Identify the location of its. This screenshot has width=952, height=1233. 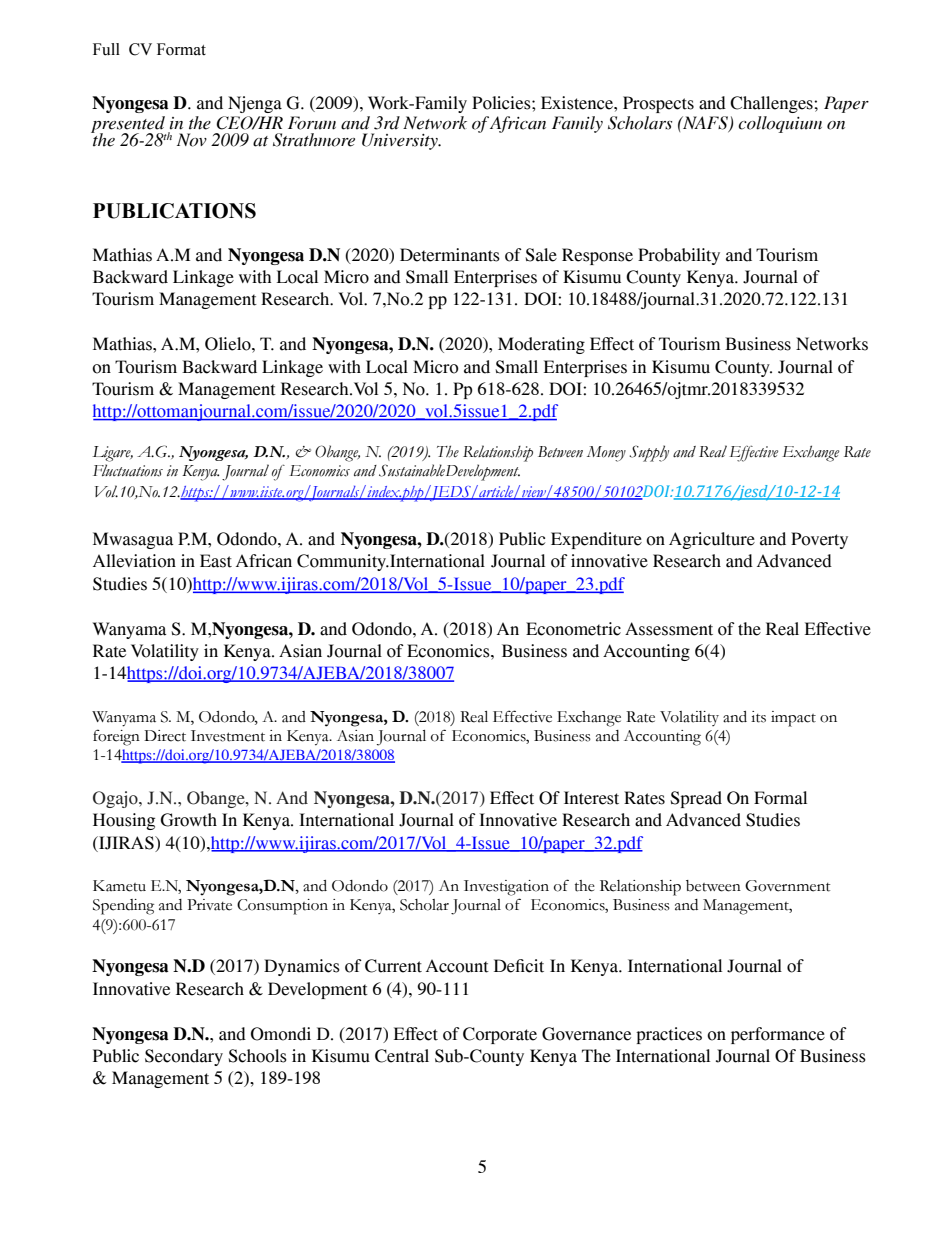
(758, 717).
